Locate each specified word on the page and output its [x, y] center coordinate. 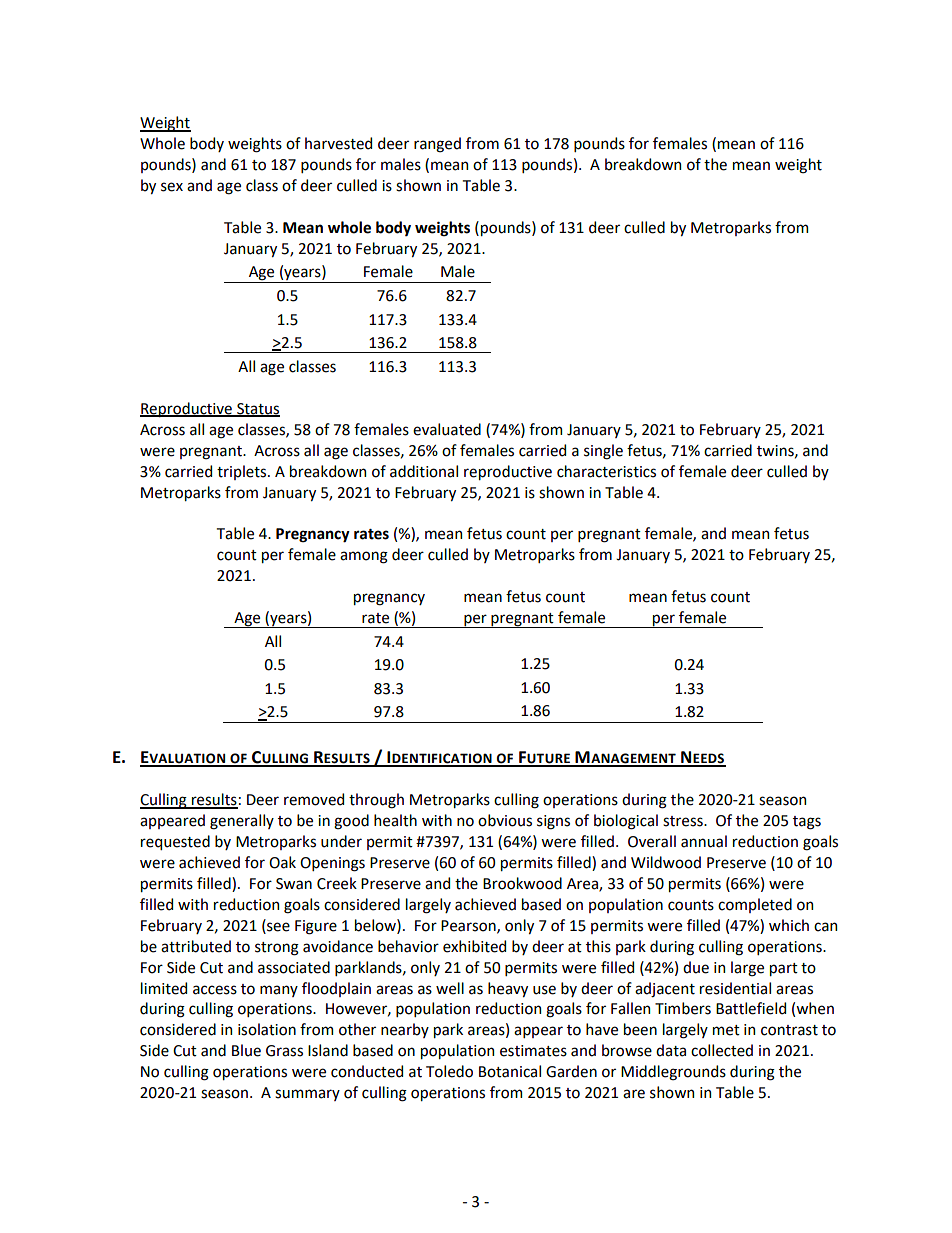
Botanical [510, 1071]
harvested [338, 143]
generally [242, 822]
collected [722, 1050]
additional [424, 471]
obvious [505, 820]
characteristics [606, 471]
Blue [246, 1050]
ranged [437, 145]
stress [684, 821]
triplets [243, 472]
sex [172, 187]
